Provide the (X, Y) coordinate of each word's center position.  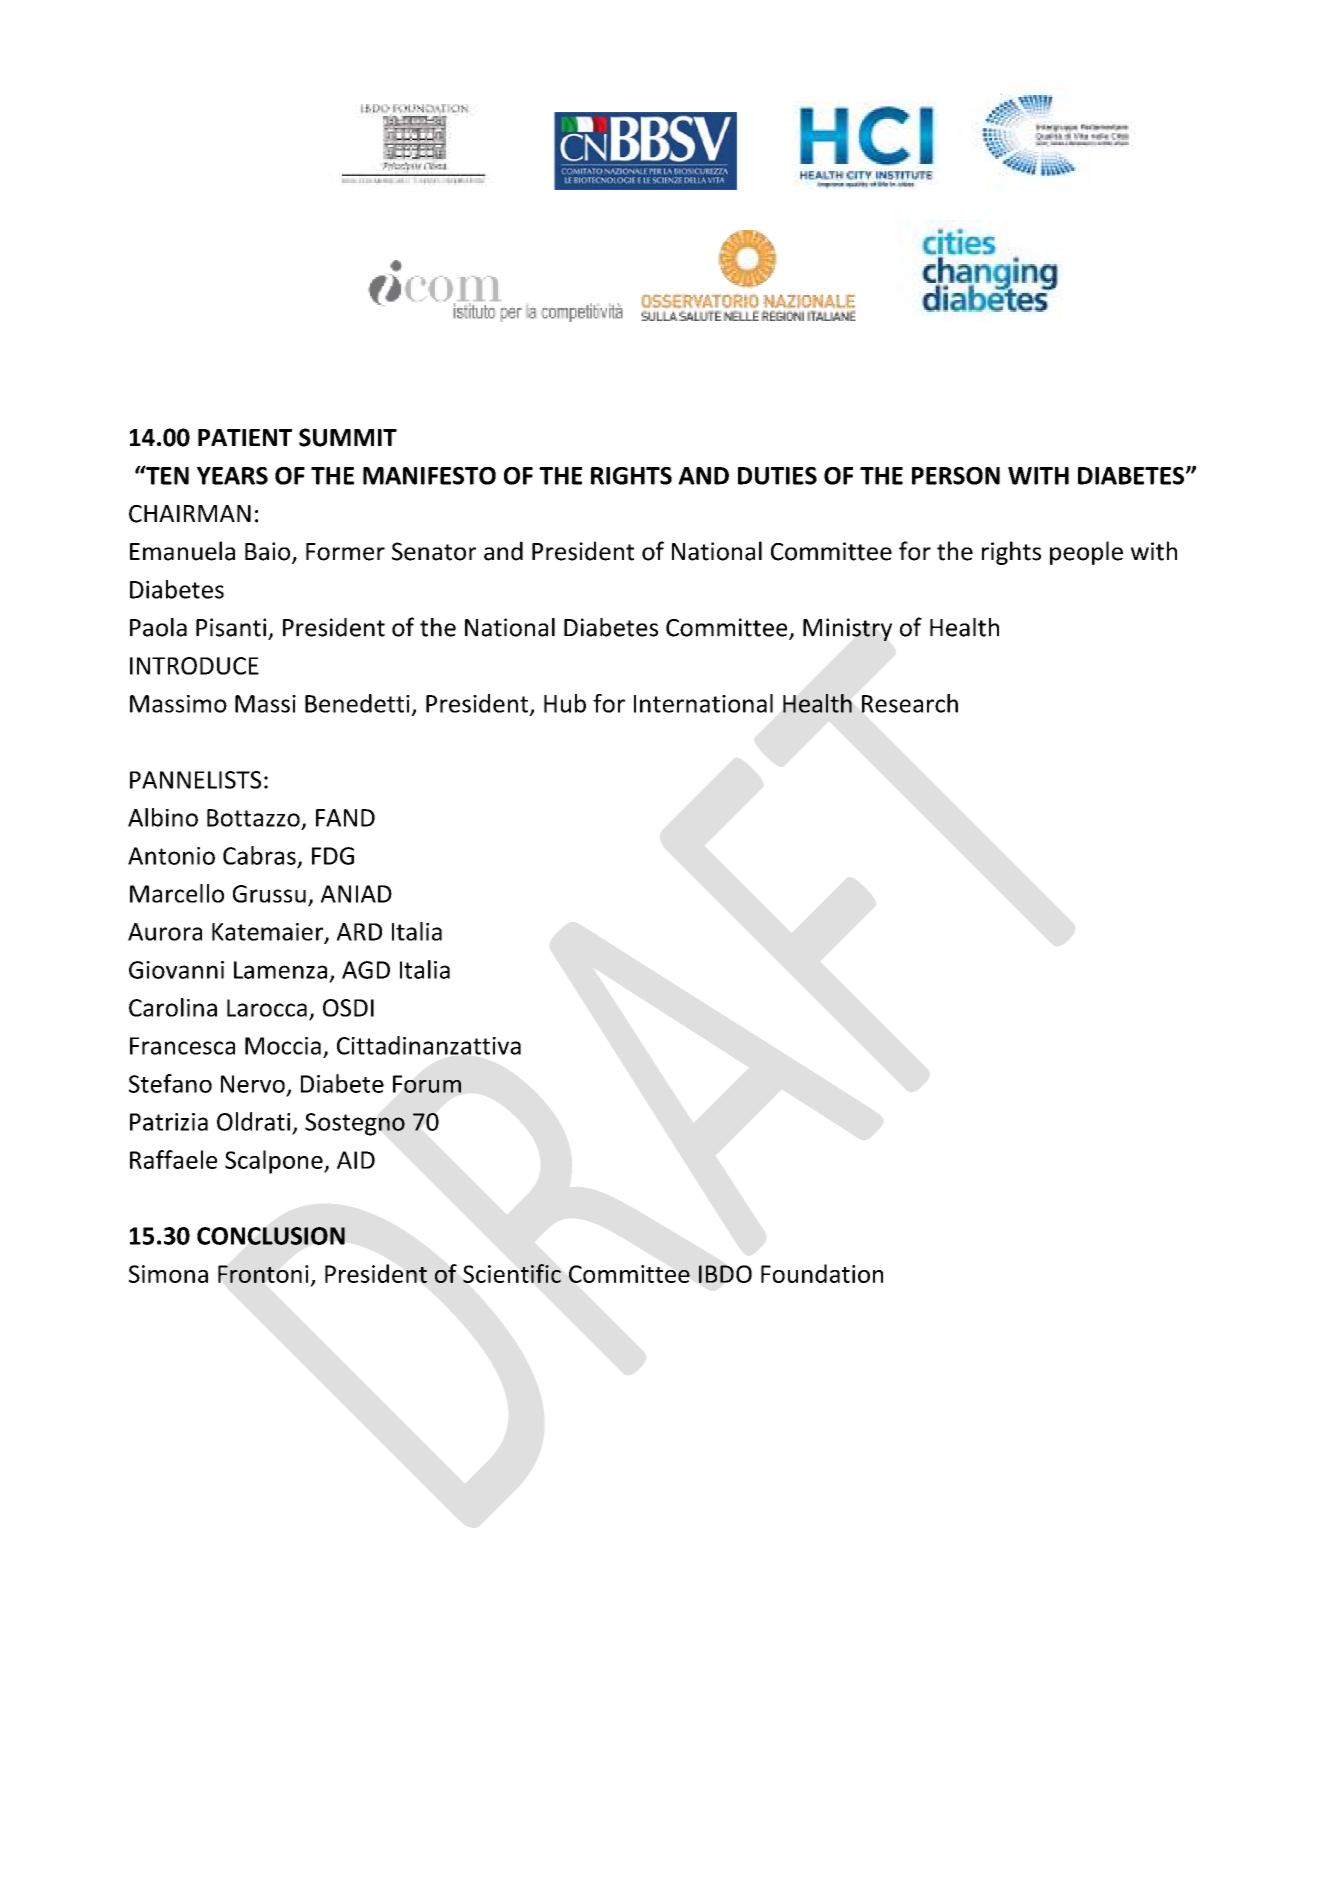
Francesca (182, 1046)
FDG (333, 856)
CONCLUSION (271, 1236)
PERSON (956, 476)
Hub (565, 703)
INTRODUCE (194, 666)
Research (910, 703)
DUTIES (777, 476)
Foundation (822, 1273)
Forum (427, 1084)
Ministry (847, 629)
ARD (359, 932)
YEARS (232, 476)
